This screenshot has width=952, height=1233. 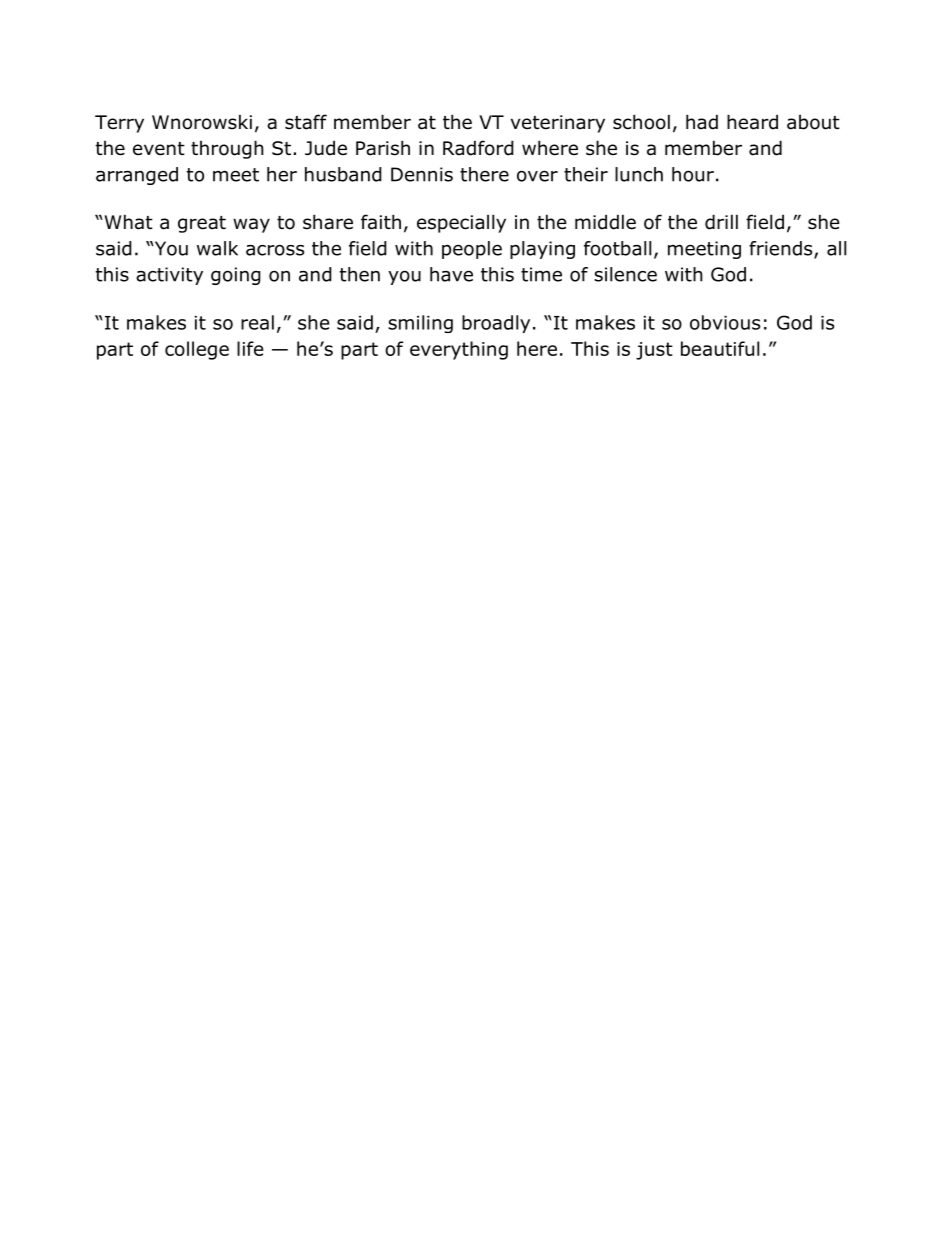 I want to click on everything, so click(x=459, y=350).
